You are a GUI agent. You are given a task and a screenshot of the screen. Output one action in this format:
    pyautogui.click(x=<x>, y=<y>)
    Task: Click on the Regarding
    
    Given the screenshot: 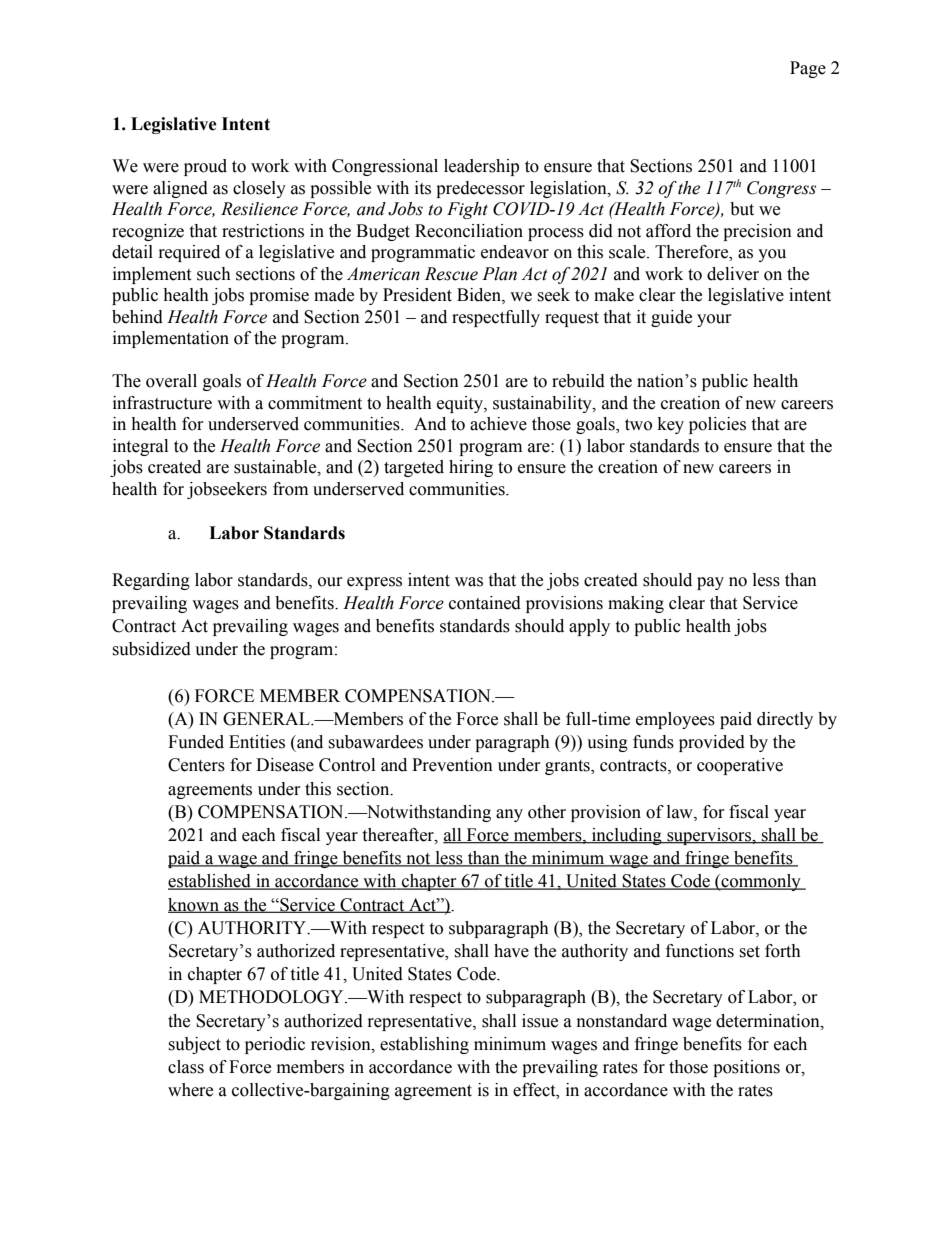 What is the action you would take?
    pyautogui.click(x=151, y=581)
